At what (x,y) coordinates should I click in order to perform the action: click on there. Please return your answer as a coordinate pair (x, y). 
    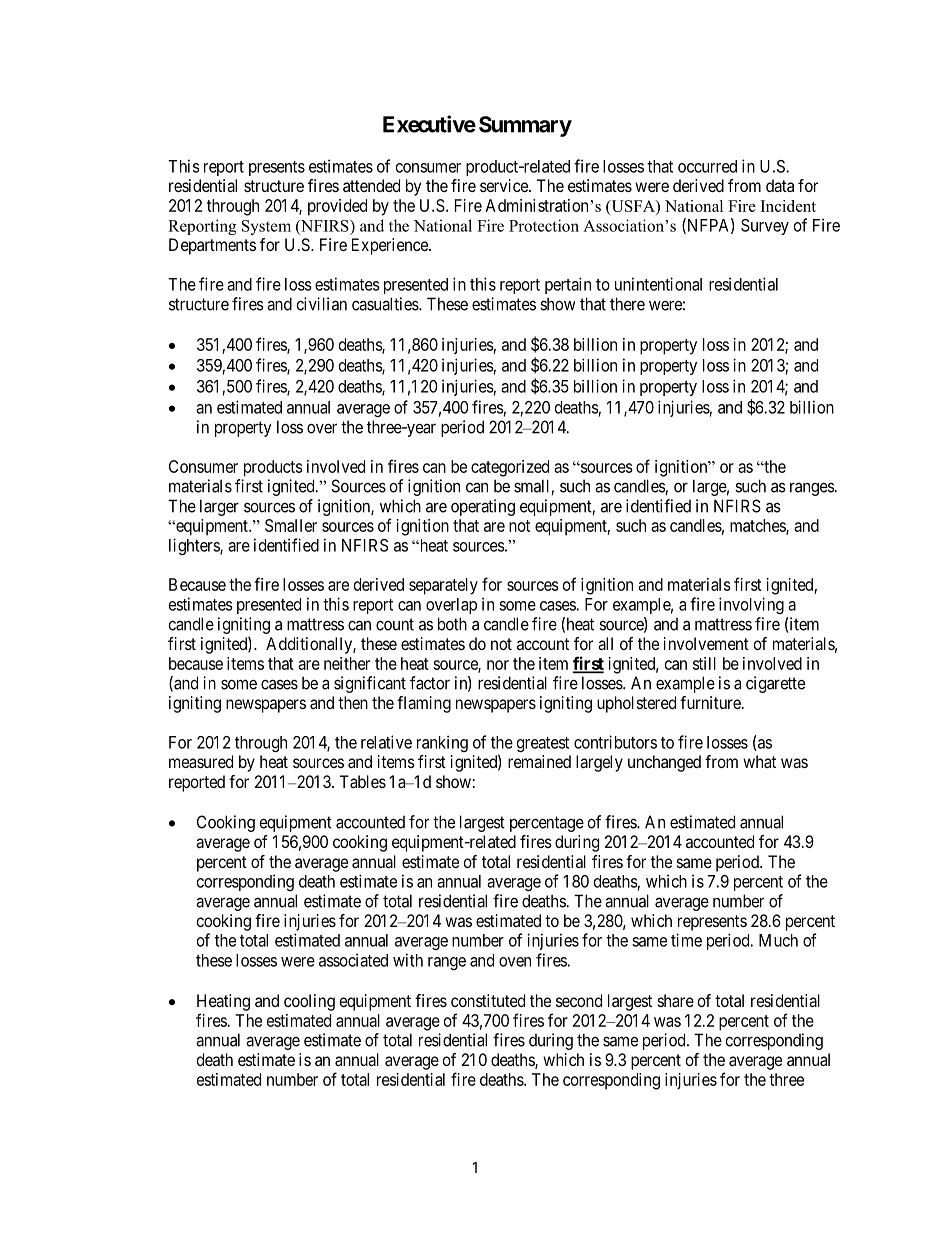
    Looking at the image, I should click on (627, 304).
